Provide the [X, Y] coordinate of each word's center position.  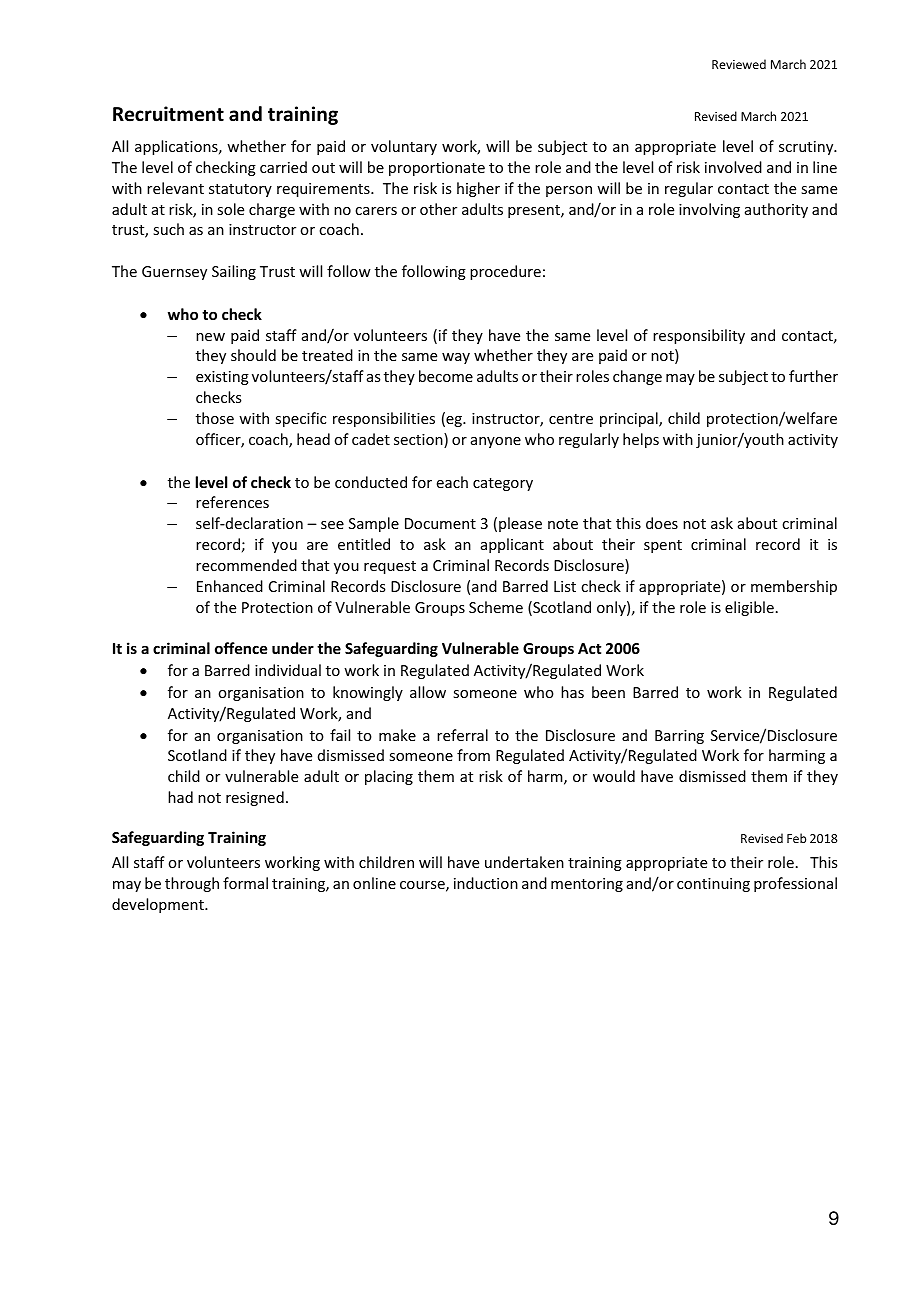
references [232, 502]
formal [245, 883]
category [503, 484]
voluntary [404, 147]
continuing [713, 885]
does [662, 523]
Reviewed [739, 64]
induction [486, 883]
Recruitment [168, 114]
